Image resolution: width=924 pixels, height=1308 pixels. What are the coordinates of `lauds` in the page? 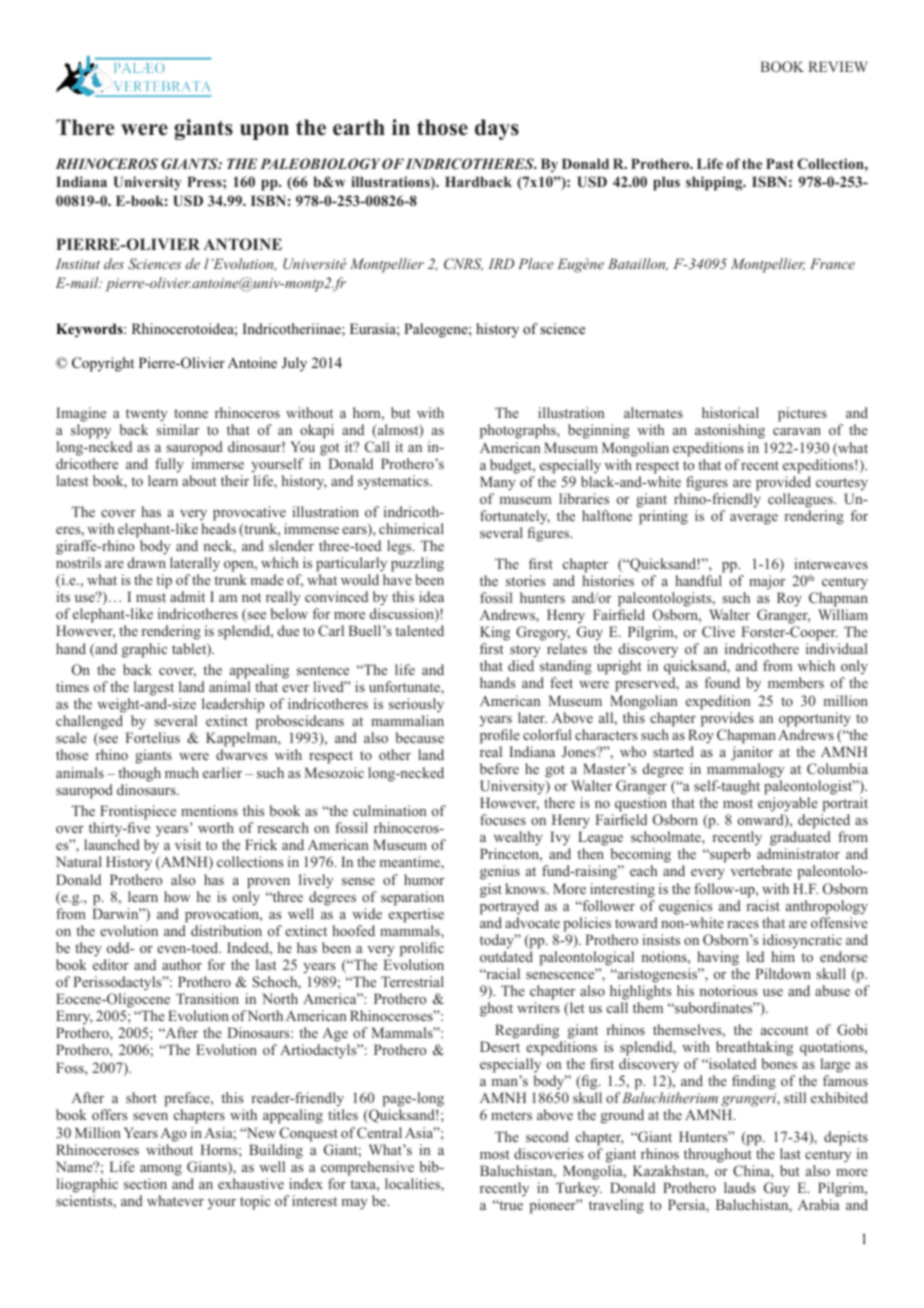 It's located at (740, 1187).
